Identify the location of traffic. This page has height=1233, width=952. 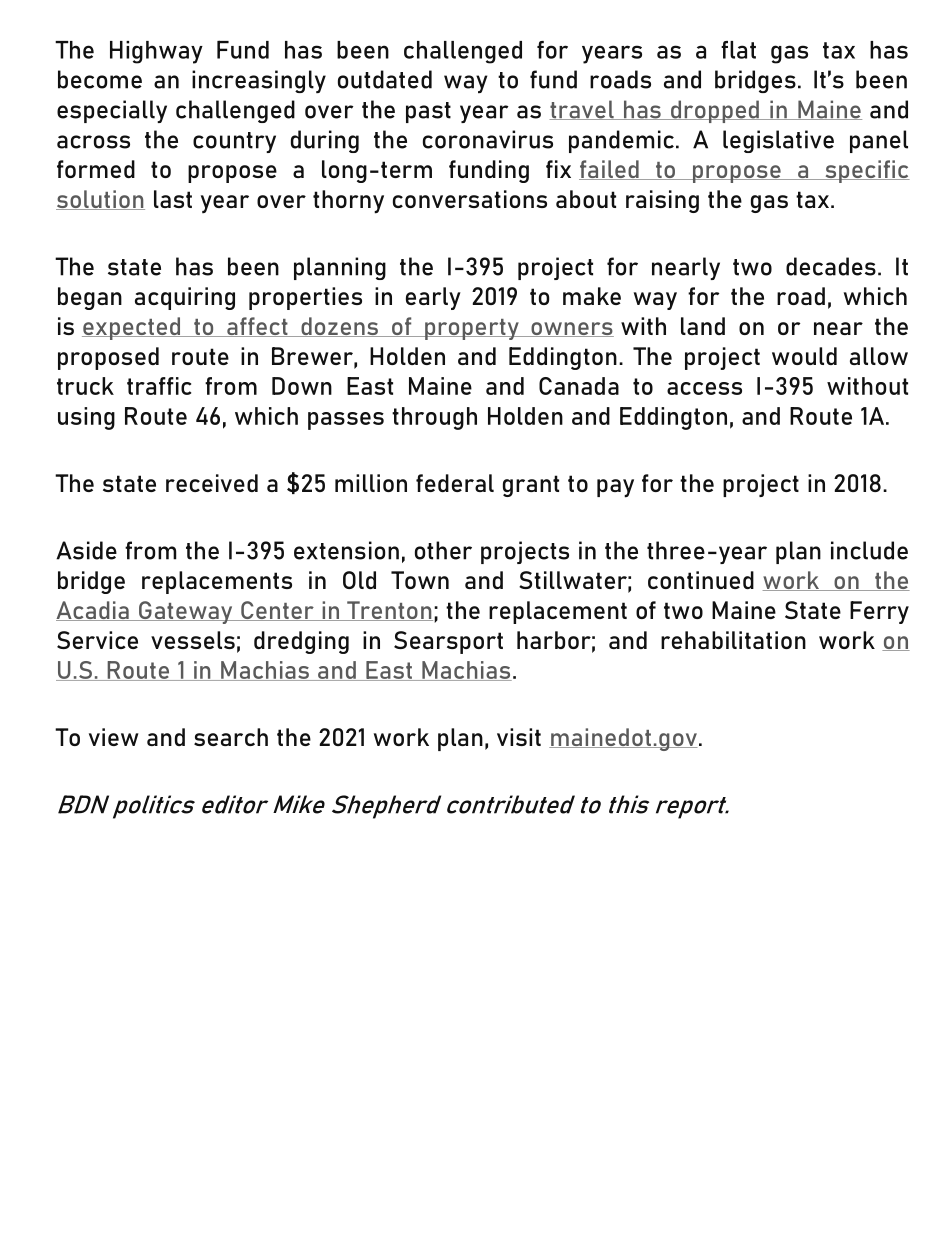
(159, 386).
